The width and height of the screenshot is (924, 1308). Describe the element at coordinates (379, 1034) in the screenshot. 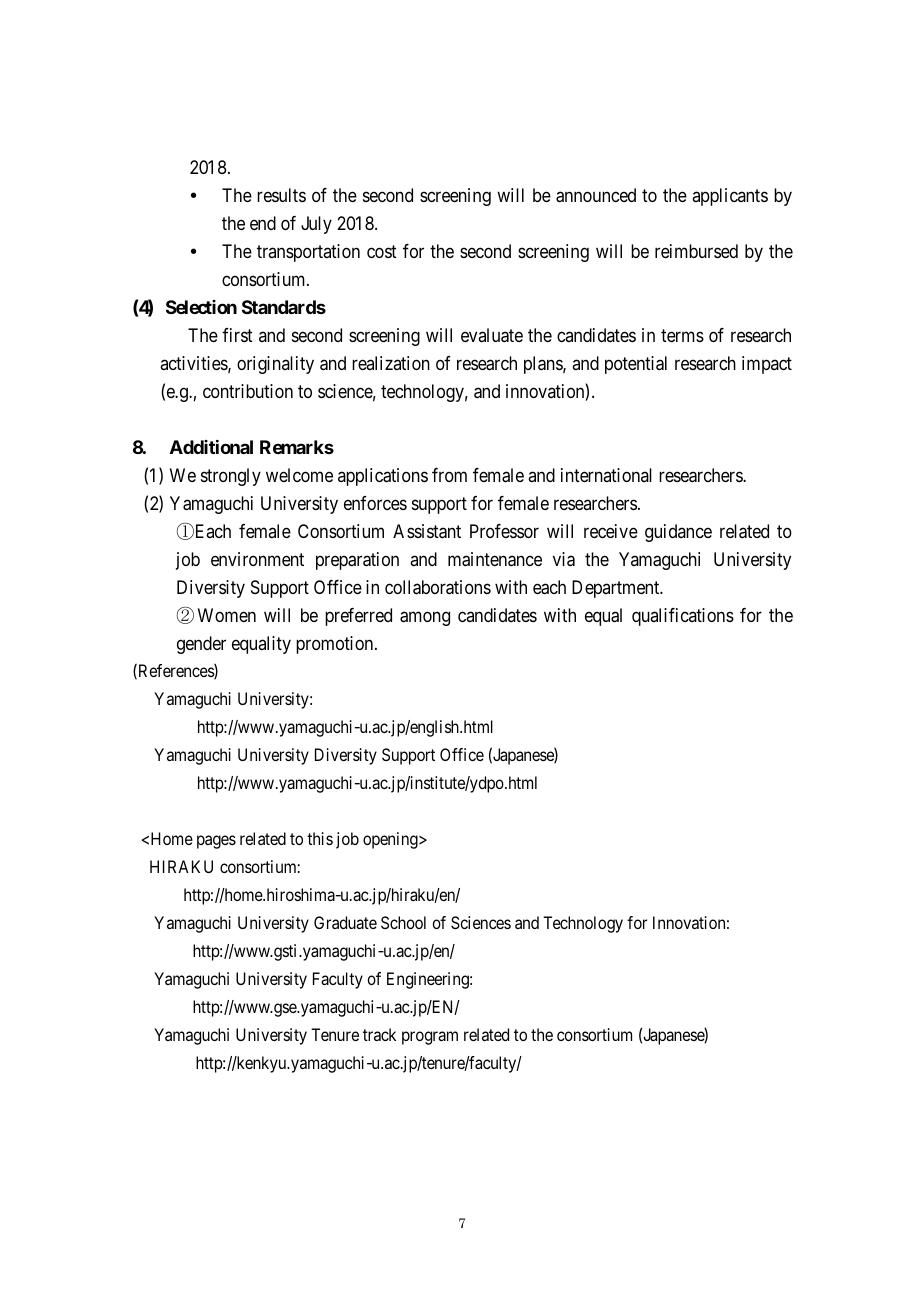

I see `track` at that location.
